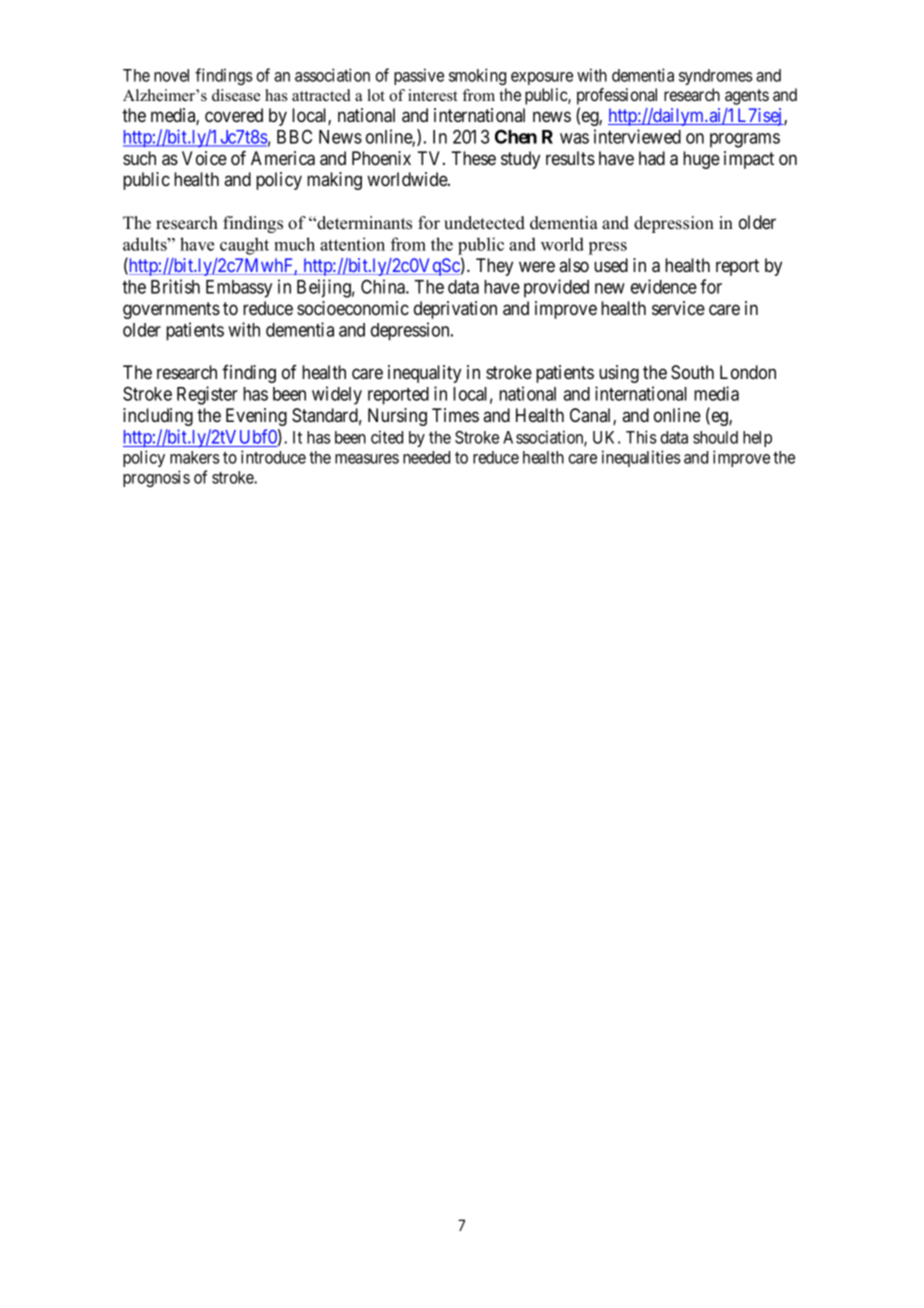 The height and width of the screenshot is (1308, 924). What do you see at coordinates (716, 77) in the screenshot?
I see `syndromes` at bounding box center [716, 77].
